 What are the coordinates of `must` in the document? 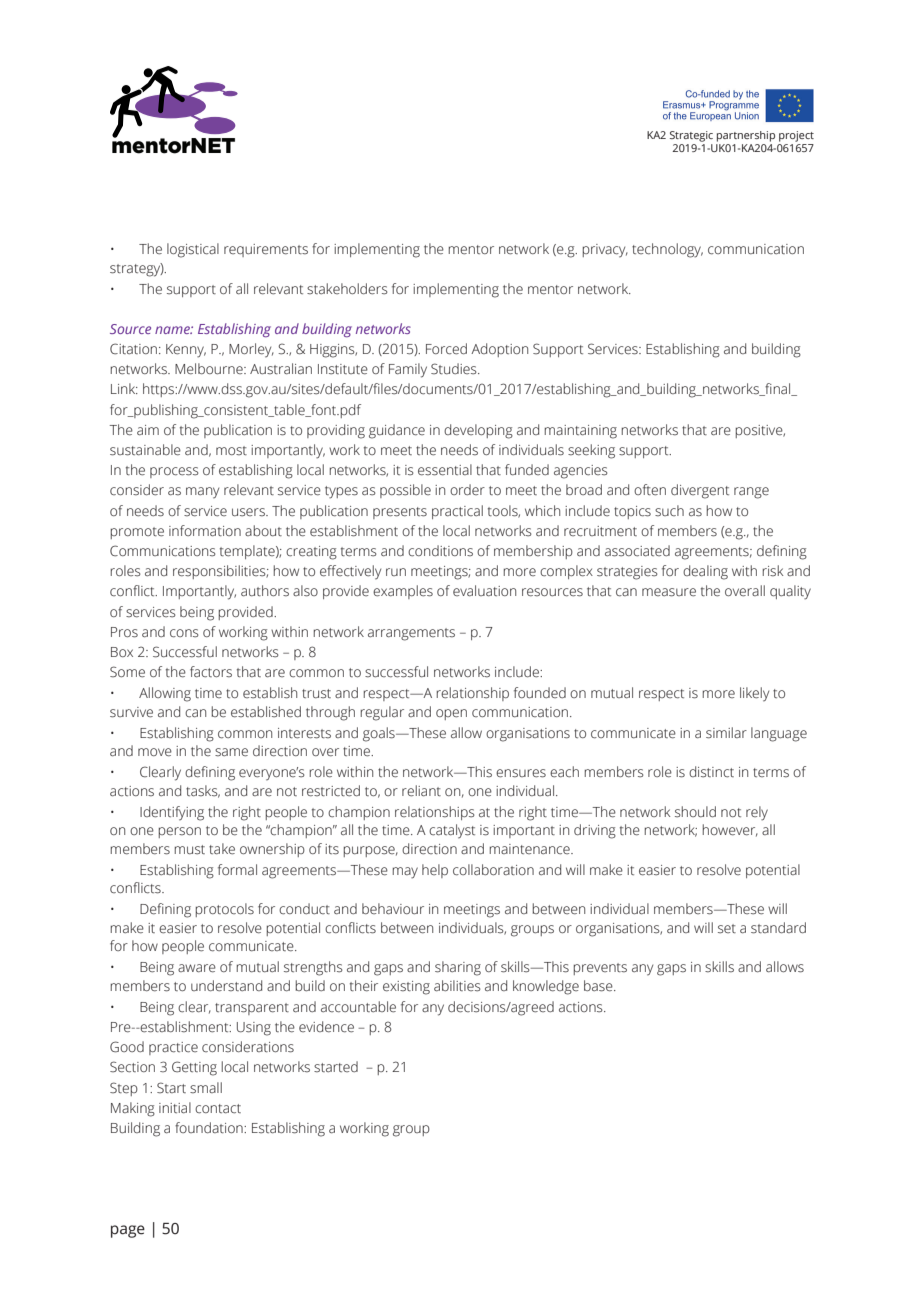 It's located at (189, 850).
